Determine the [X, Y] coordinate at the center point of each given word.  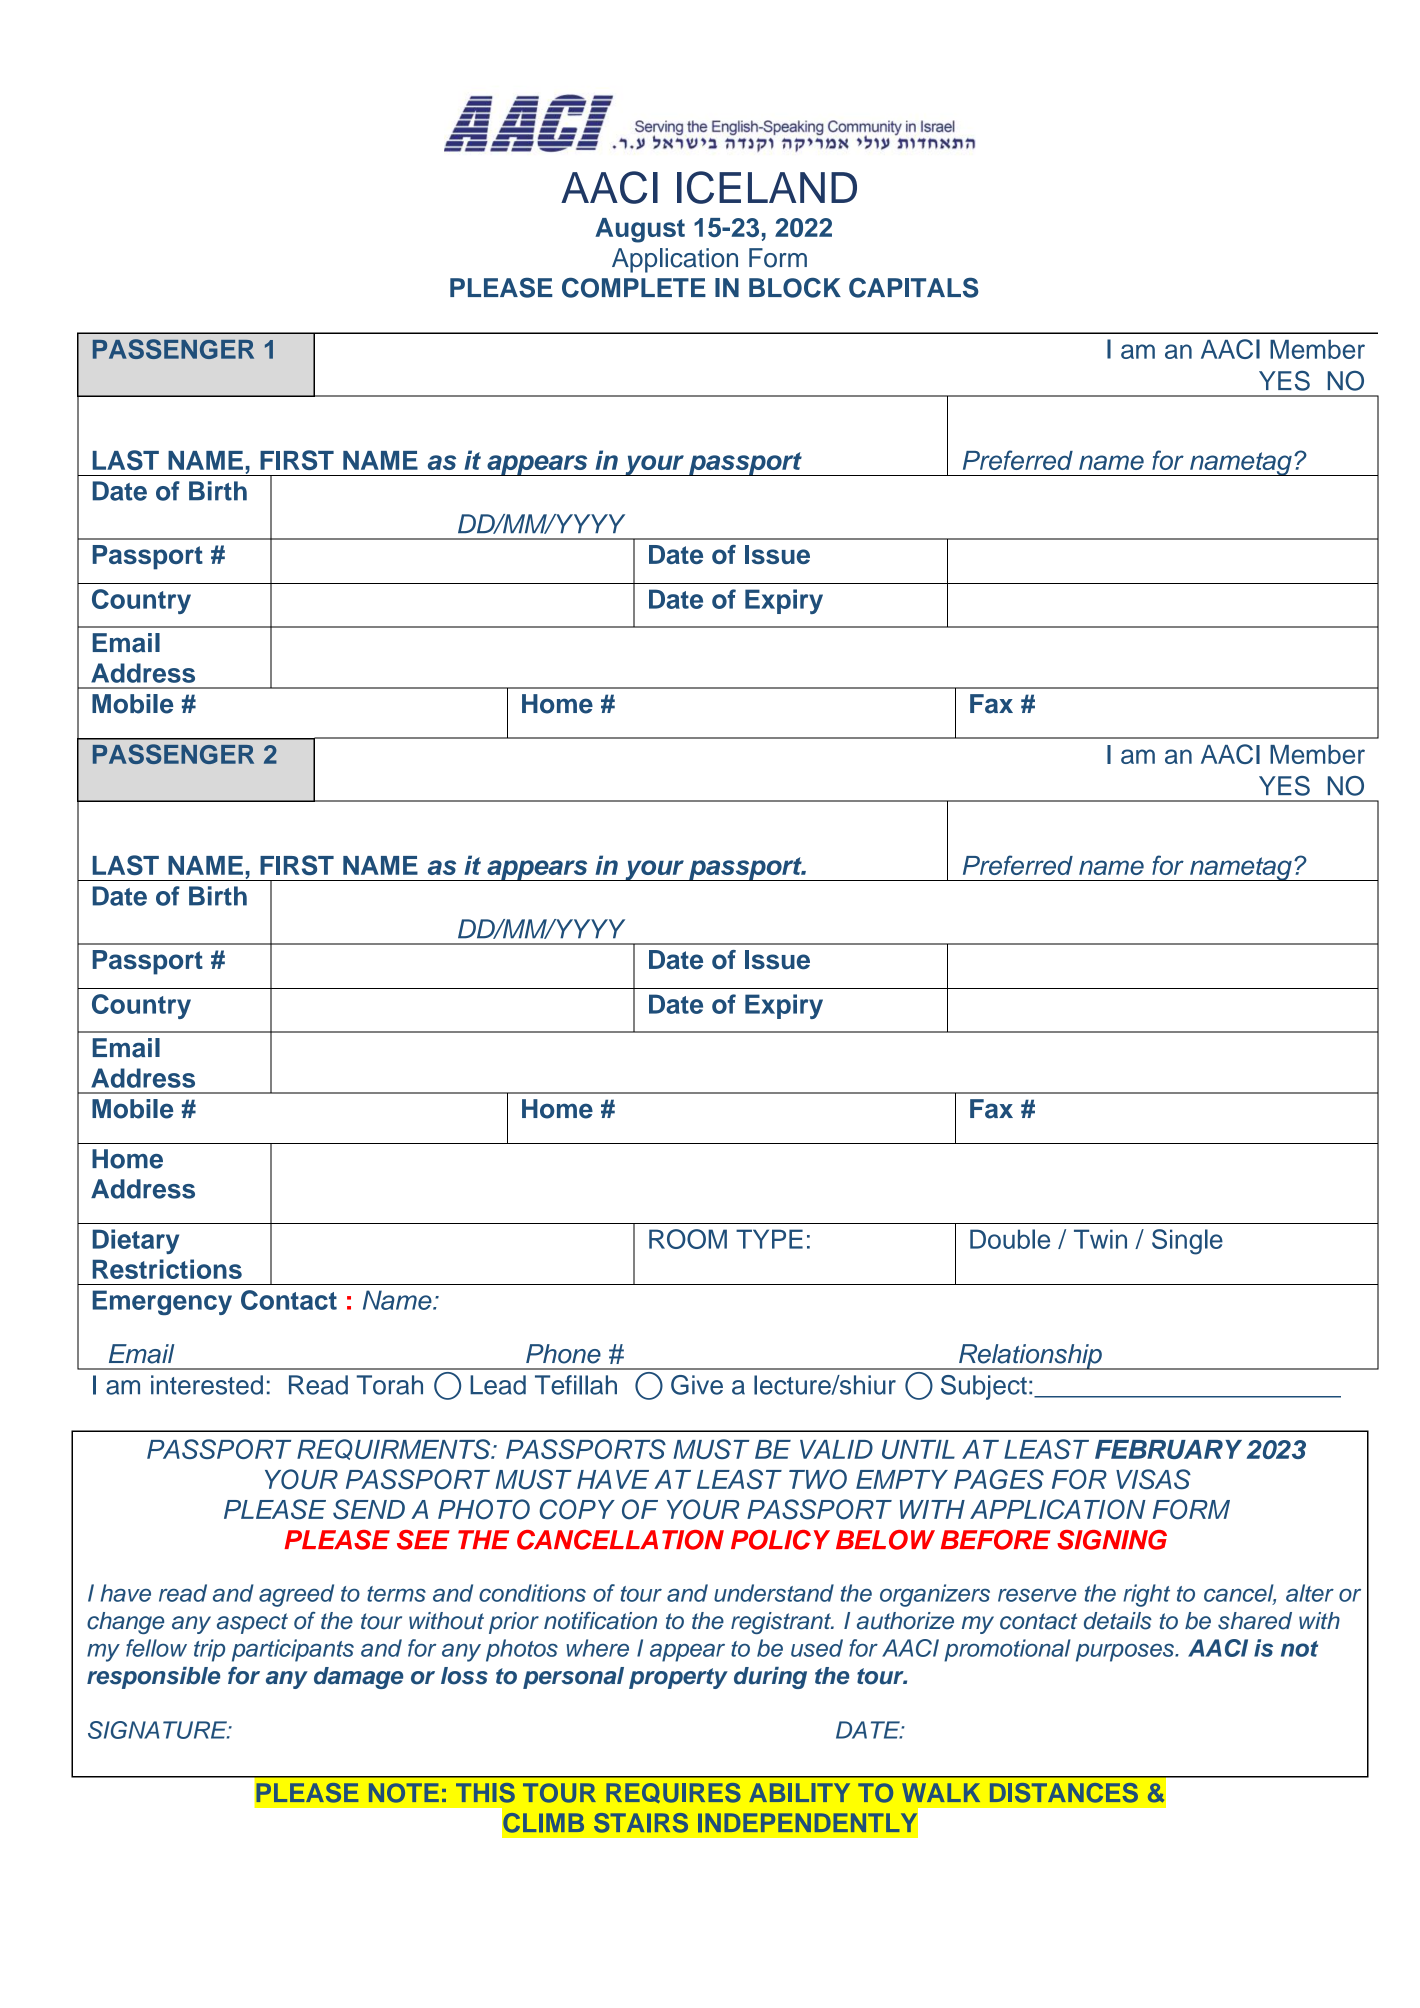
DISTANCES [1064, 1793]
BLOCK [795, 287]
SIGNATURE [158, 1730]
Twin [1100, 1239]
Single [1187, 1242]
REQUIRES [673, 1793]
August [640, 230]
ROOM [688, 1239]
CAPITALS [914, 287]
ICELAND [767, 187]
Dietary [136, 1241]
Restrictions [167, 1269]
